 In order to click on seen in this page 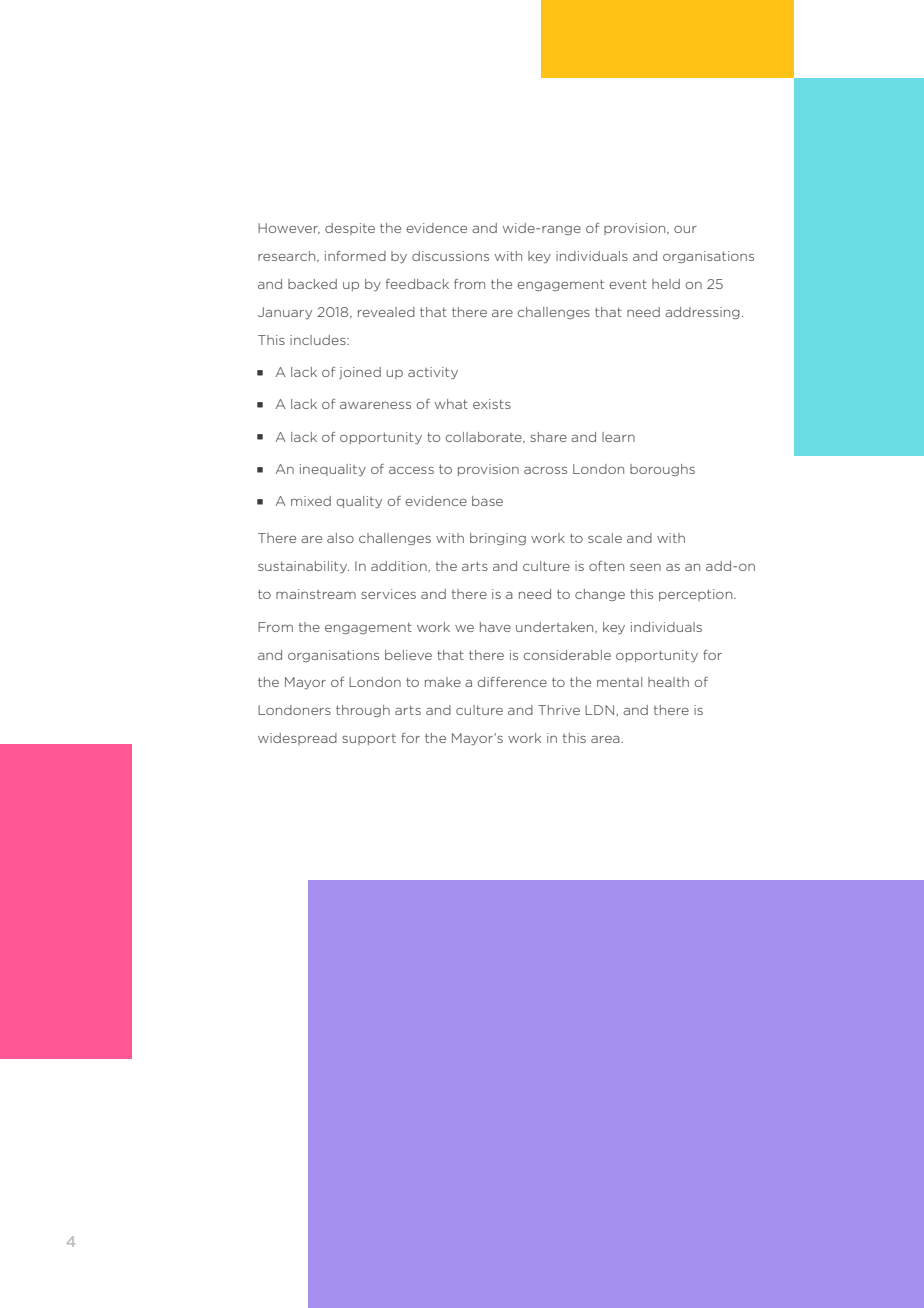, I will do `click(645, 567)`.
